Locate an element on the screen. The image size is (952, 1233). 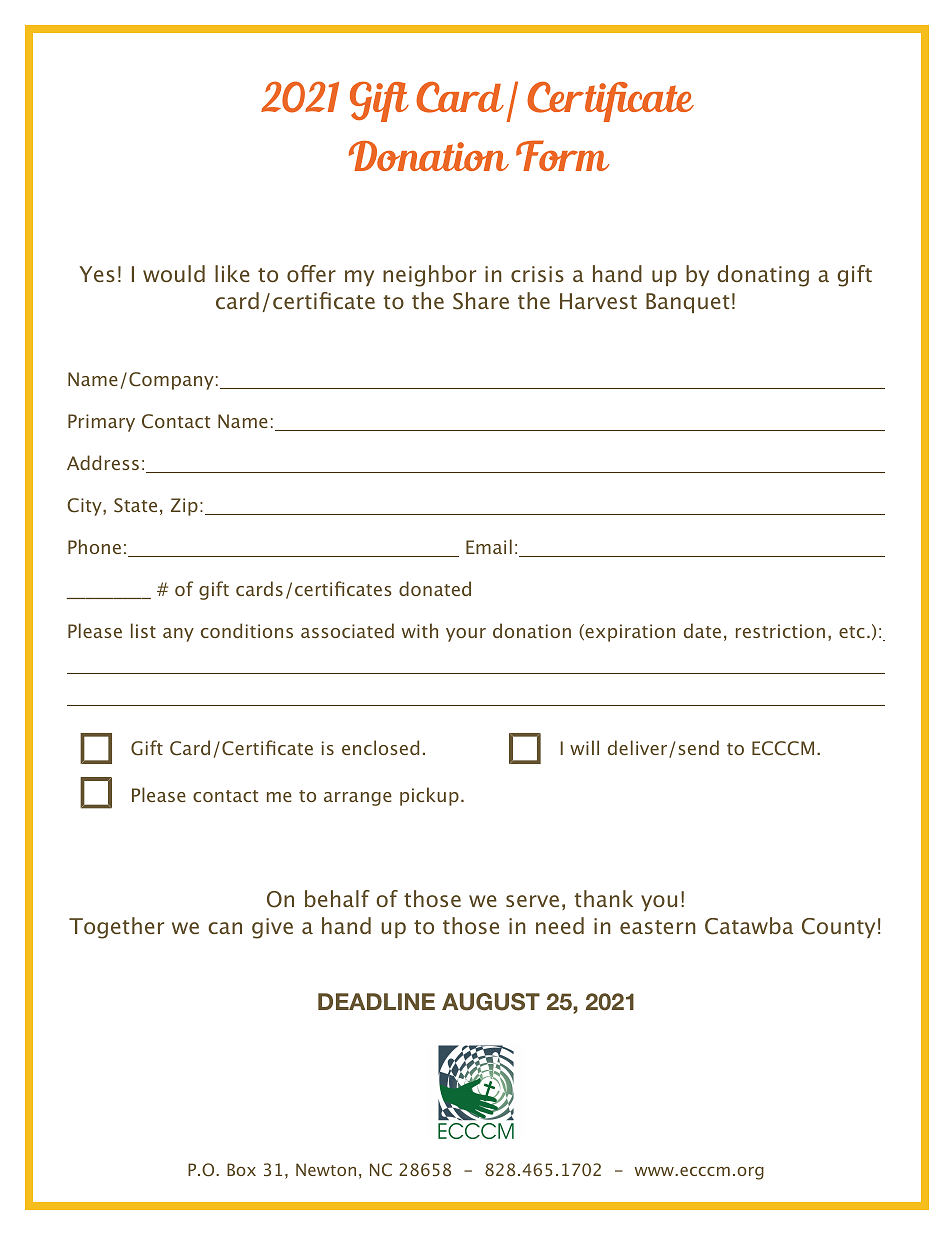
enclosed is located at coordinates (380, 747).
